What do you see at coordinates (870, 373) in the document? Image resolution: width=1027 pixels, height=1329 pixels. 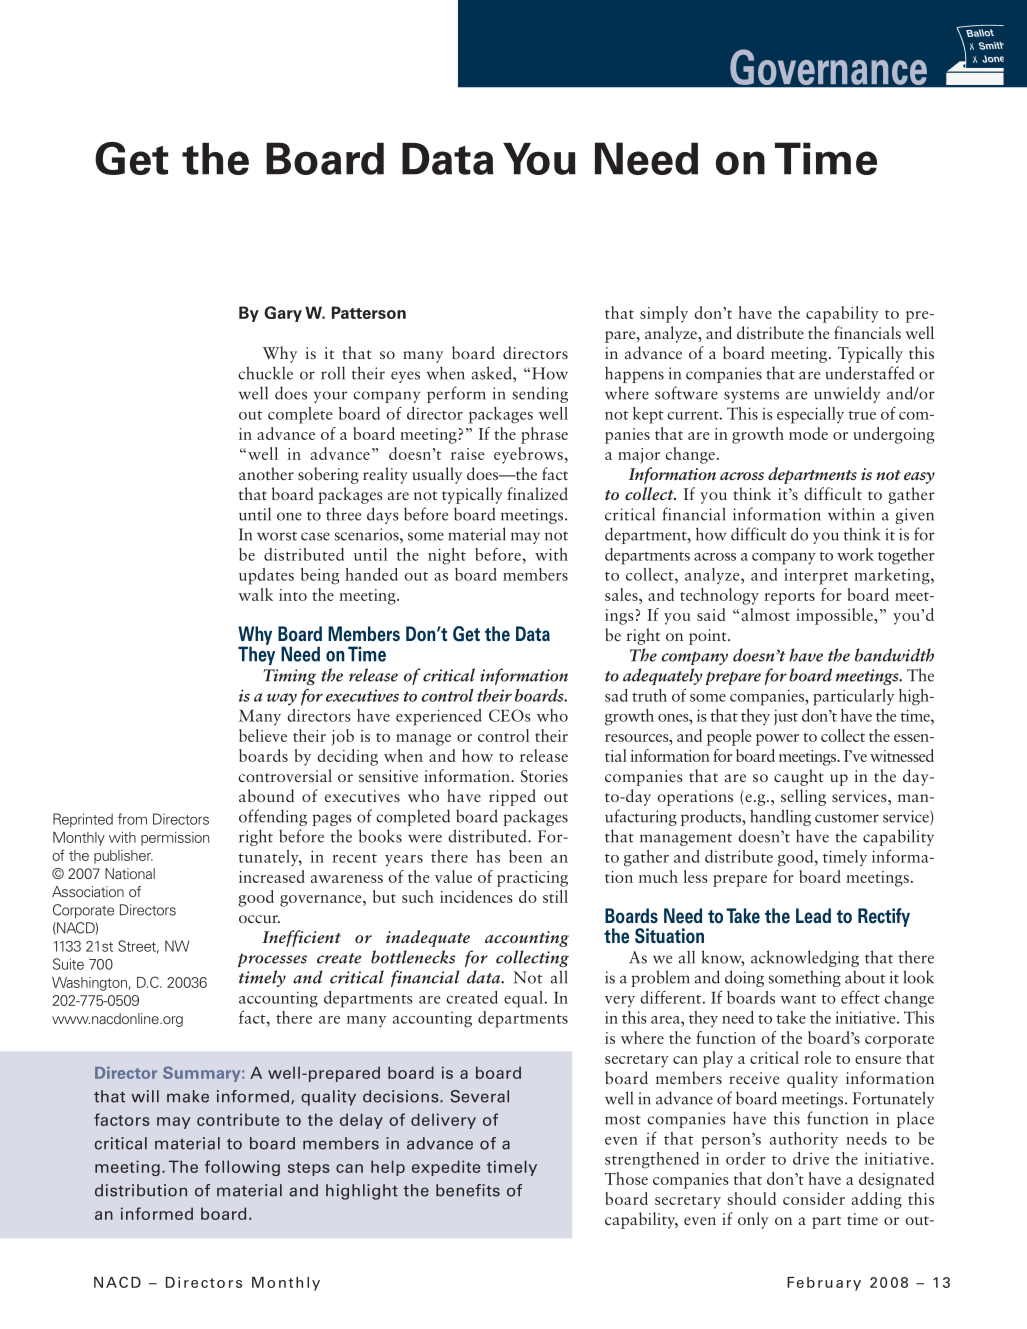 I see `understaffed` at bounding box center [870, 373].
